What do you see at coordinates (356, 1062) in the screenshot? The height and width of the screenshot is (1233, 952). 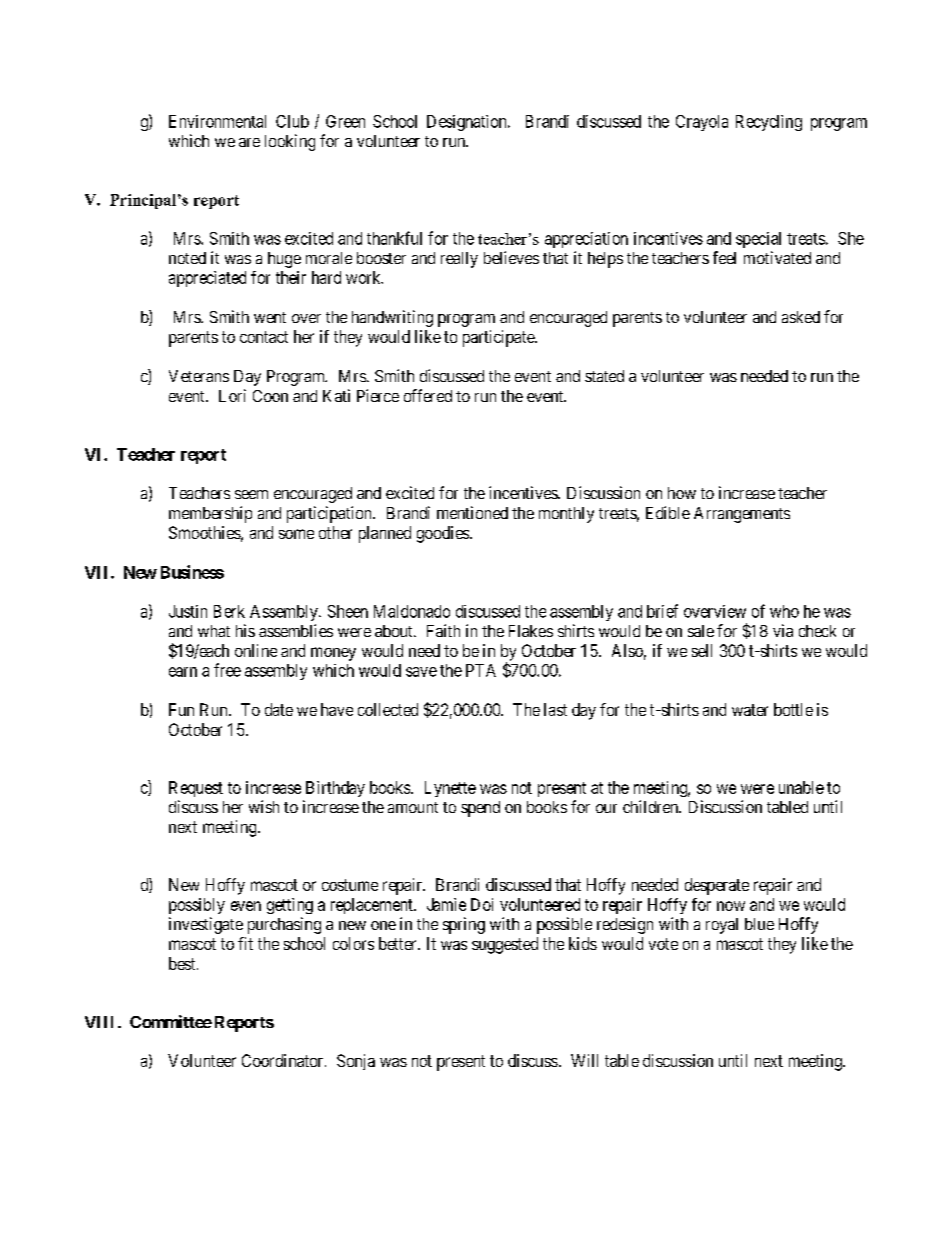 I see `Sonja` at bounding box center [356, 1062].
